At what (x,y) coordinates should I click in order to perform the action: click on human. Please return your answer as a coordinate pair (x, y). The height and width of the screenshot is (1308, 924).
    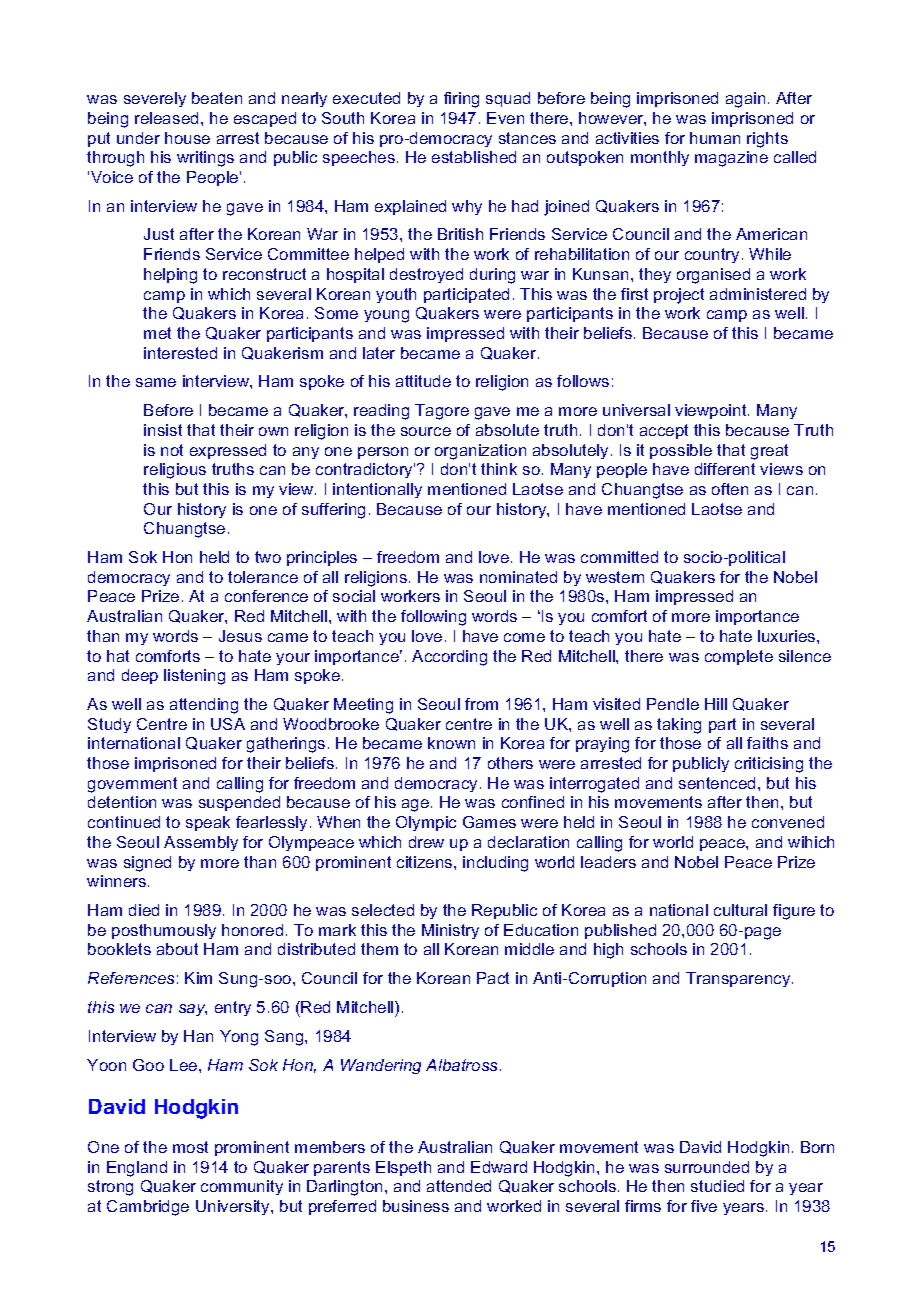
    Looking at the image, I should click on (715, 138).
